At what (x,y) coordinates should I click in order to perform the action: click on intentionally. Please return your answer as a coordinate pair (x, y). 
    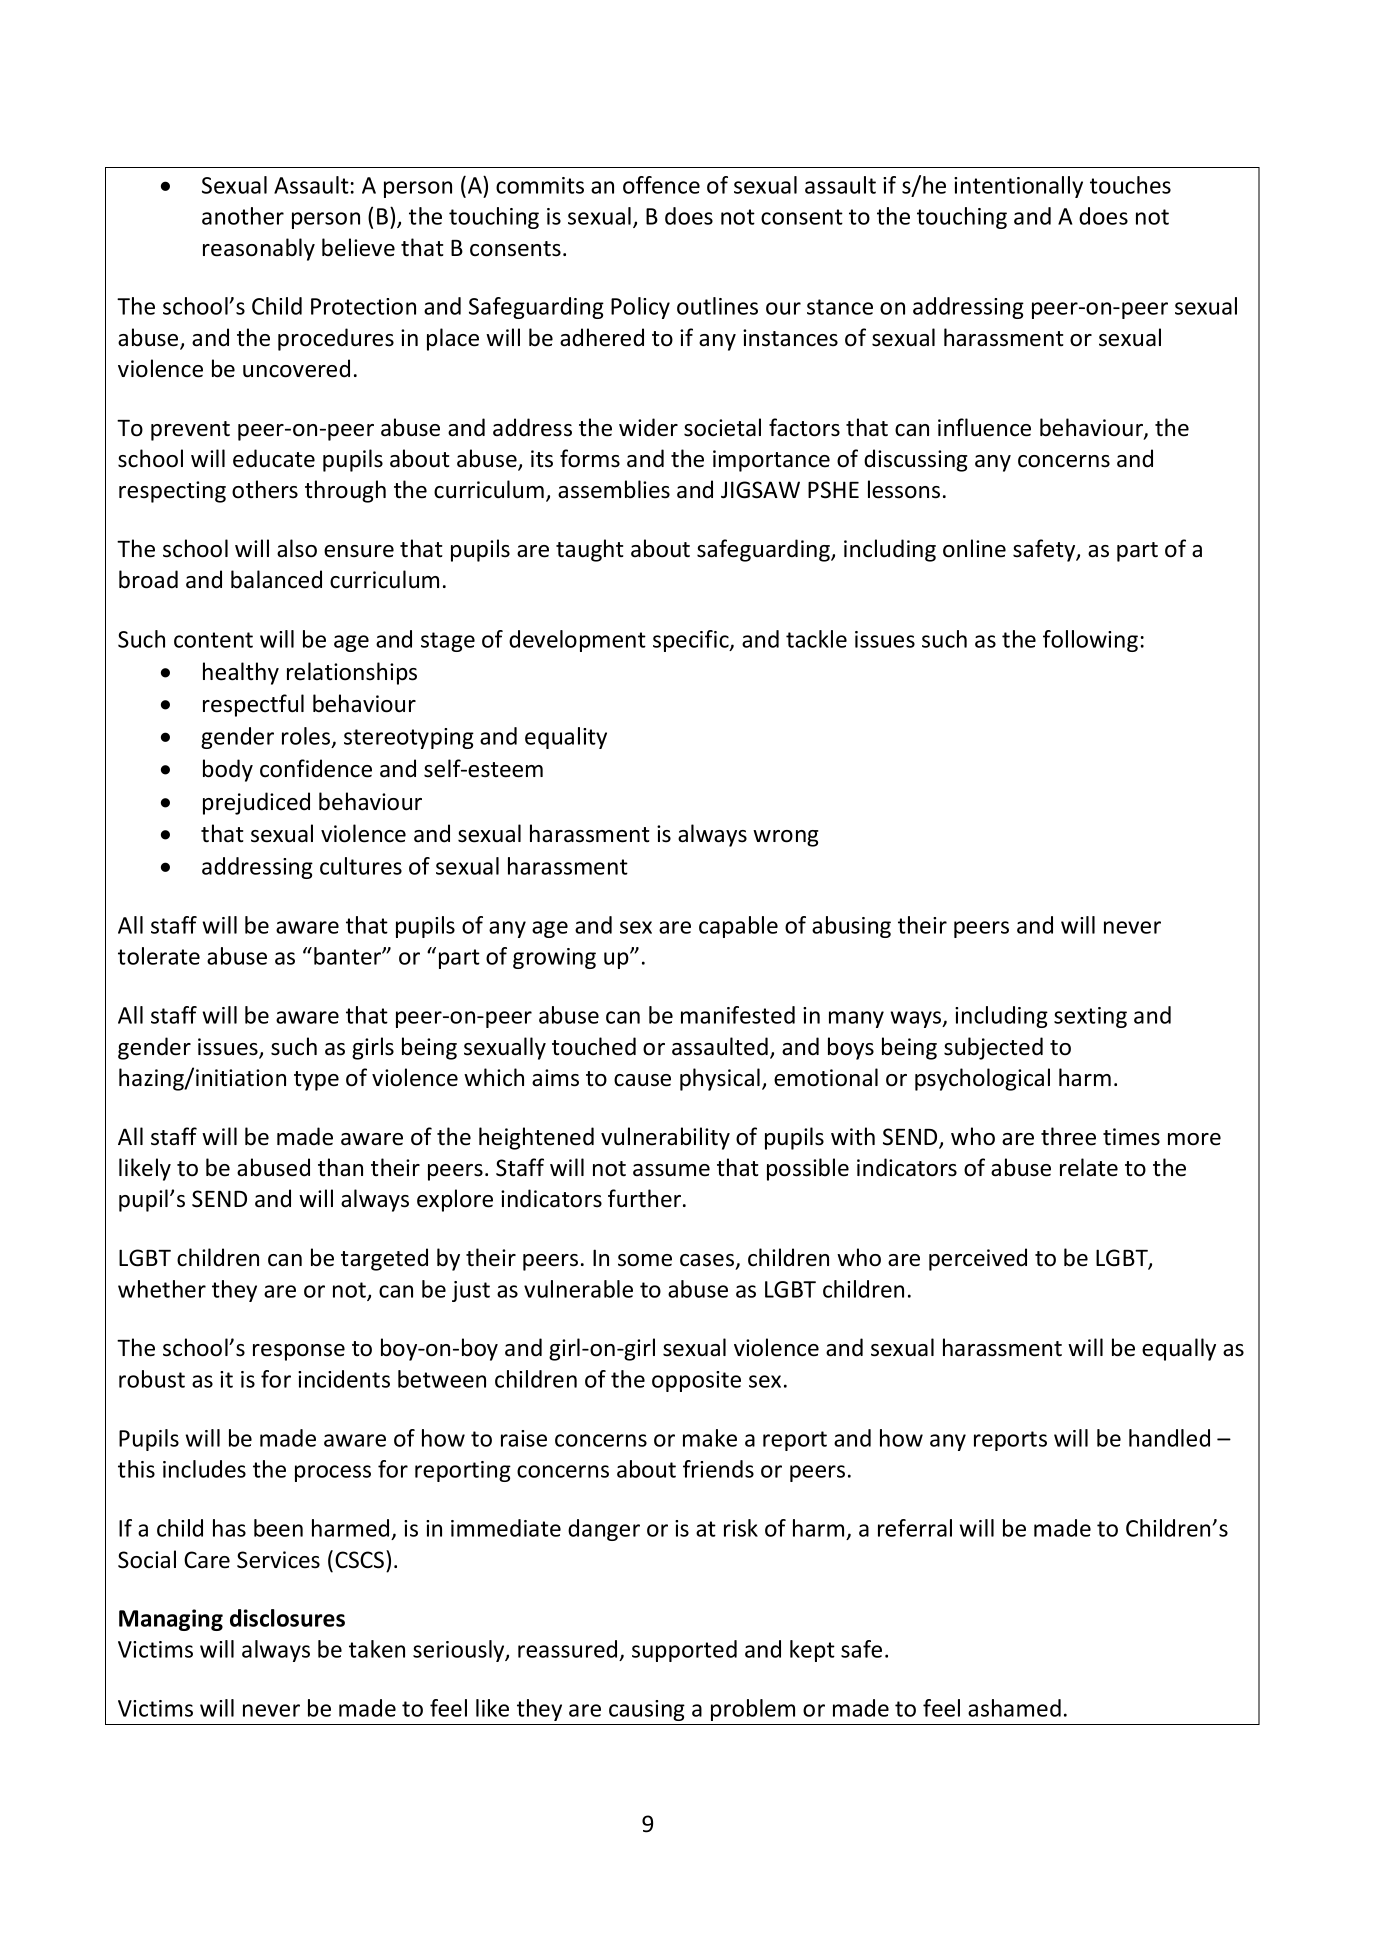
    Looking at the image, I should click on (1018, 187).
